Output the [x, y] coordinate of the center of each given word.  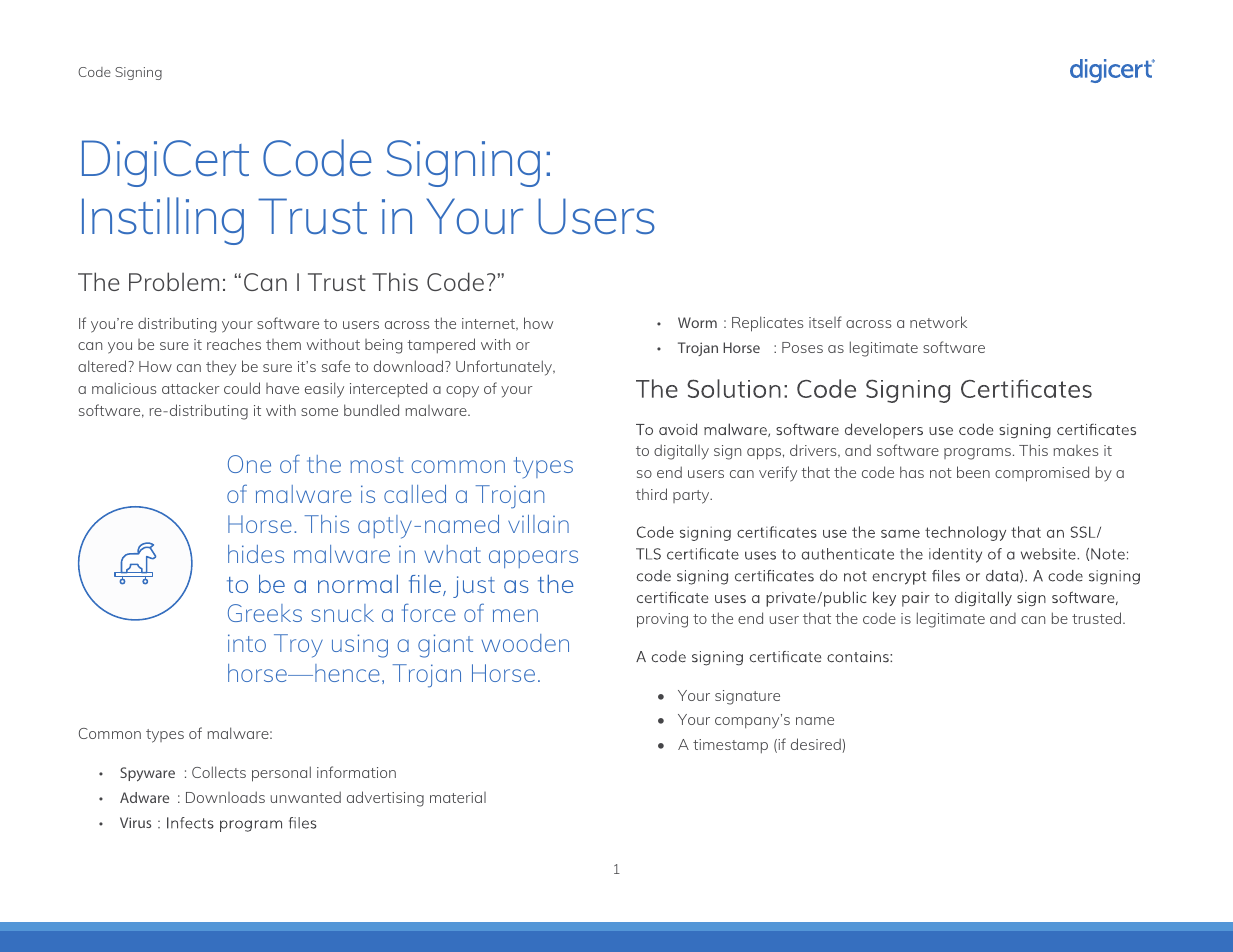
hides [256, 554]
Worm [697, 322]
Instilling [163, 221]
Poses [802, 347]
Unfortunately [505, 368]
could [242, 388]
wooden [525, 643]
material [458, 797]
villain [538, 524]
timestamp [730, 746]
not [941, 473]
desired [817, 744]
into [247, 643]
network [938, 322]
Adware [144, 797]
